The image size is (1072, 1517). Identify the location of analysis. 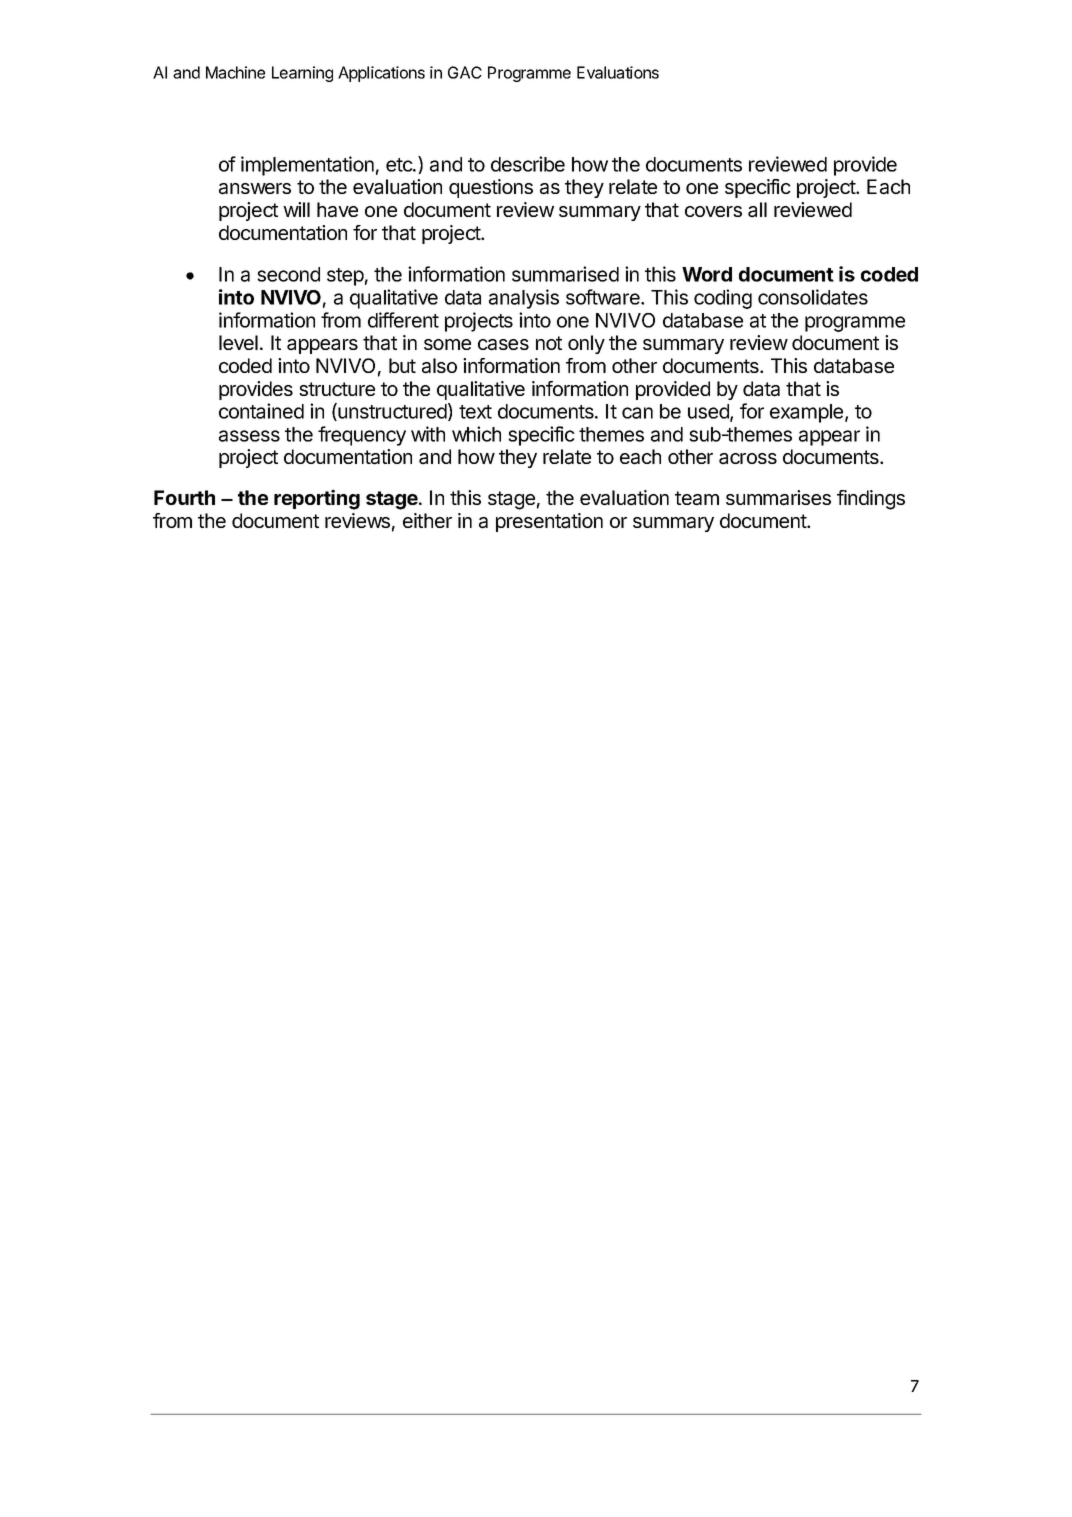
(524, 299).
